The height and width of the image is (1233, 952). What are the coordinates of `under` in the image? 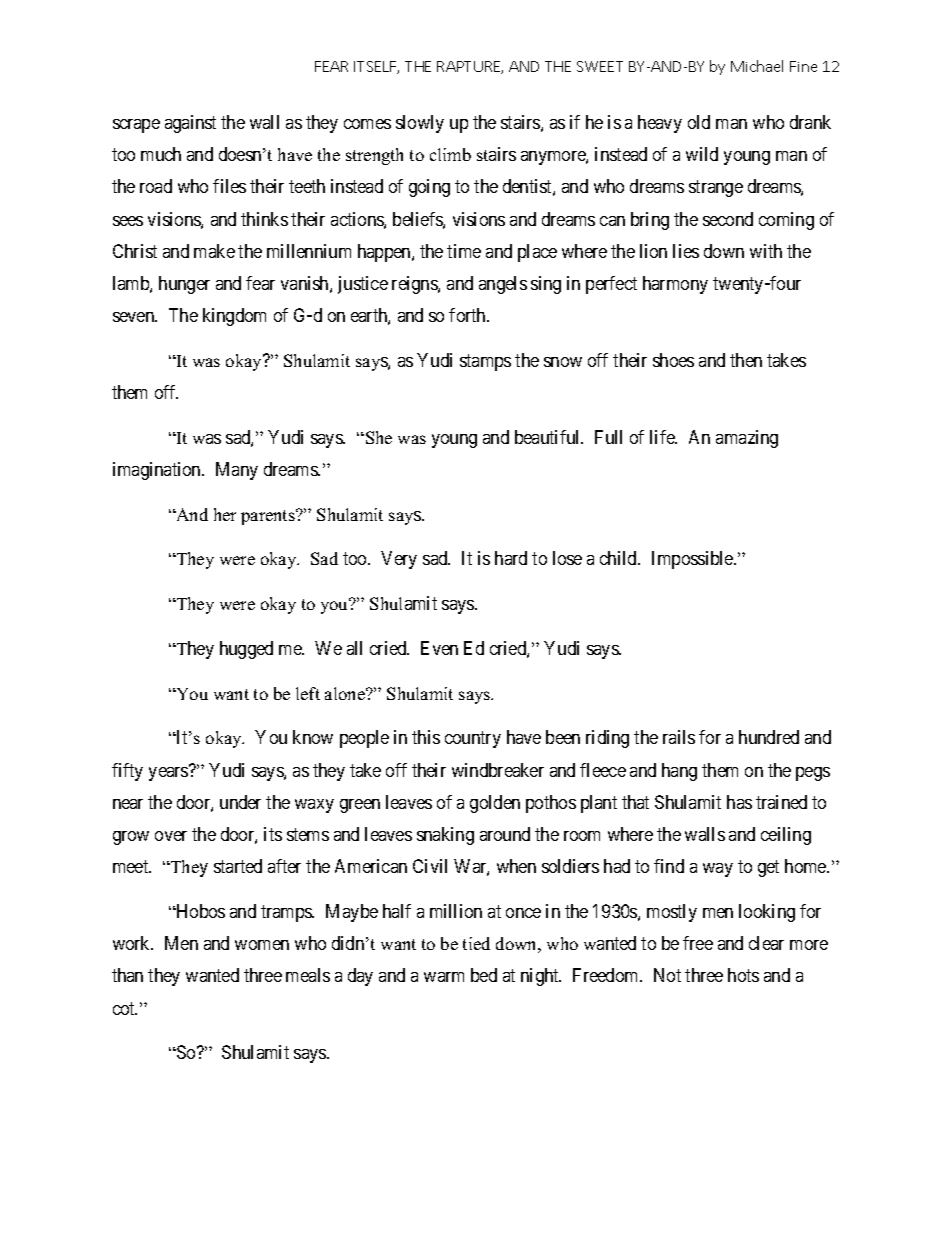 It's located at (240, 802).
